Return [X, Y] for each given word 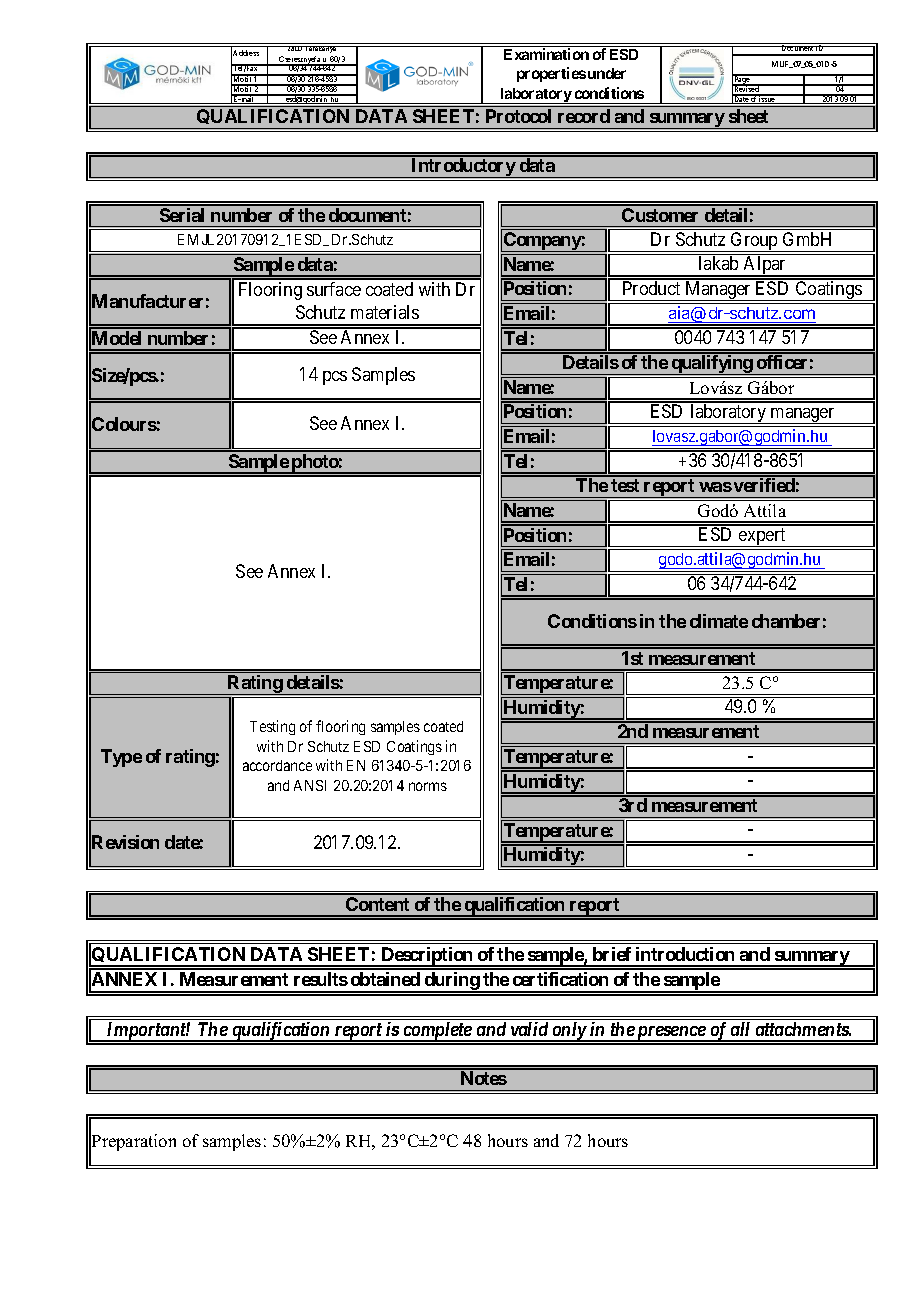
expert [762, 537]
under [607, 73]
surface [334, 289]
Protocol [518, 116]
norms [428, 786]
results [321, 979]
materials [385, 312]
